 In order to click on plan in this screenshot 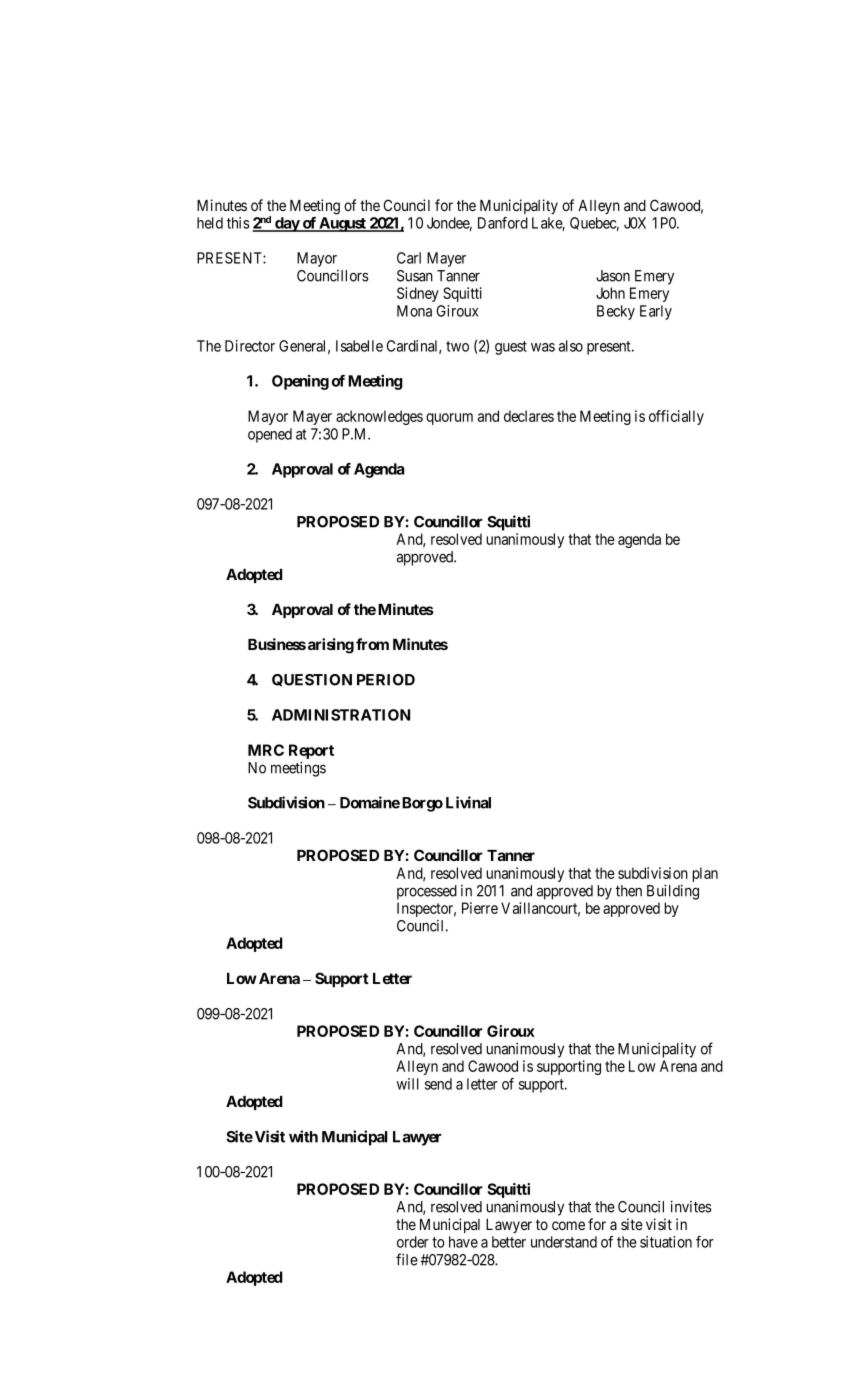, I will do `click(705, 874)`.
